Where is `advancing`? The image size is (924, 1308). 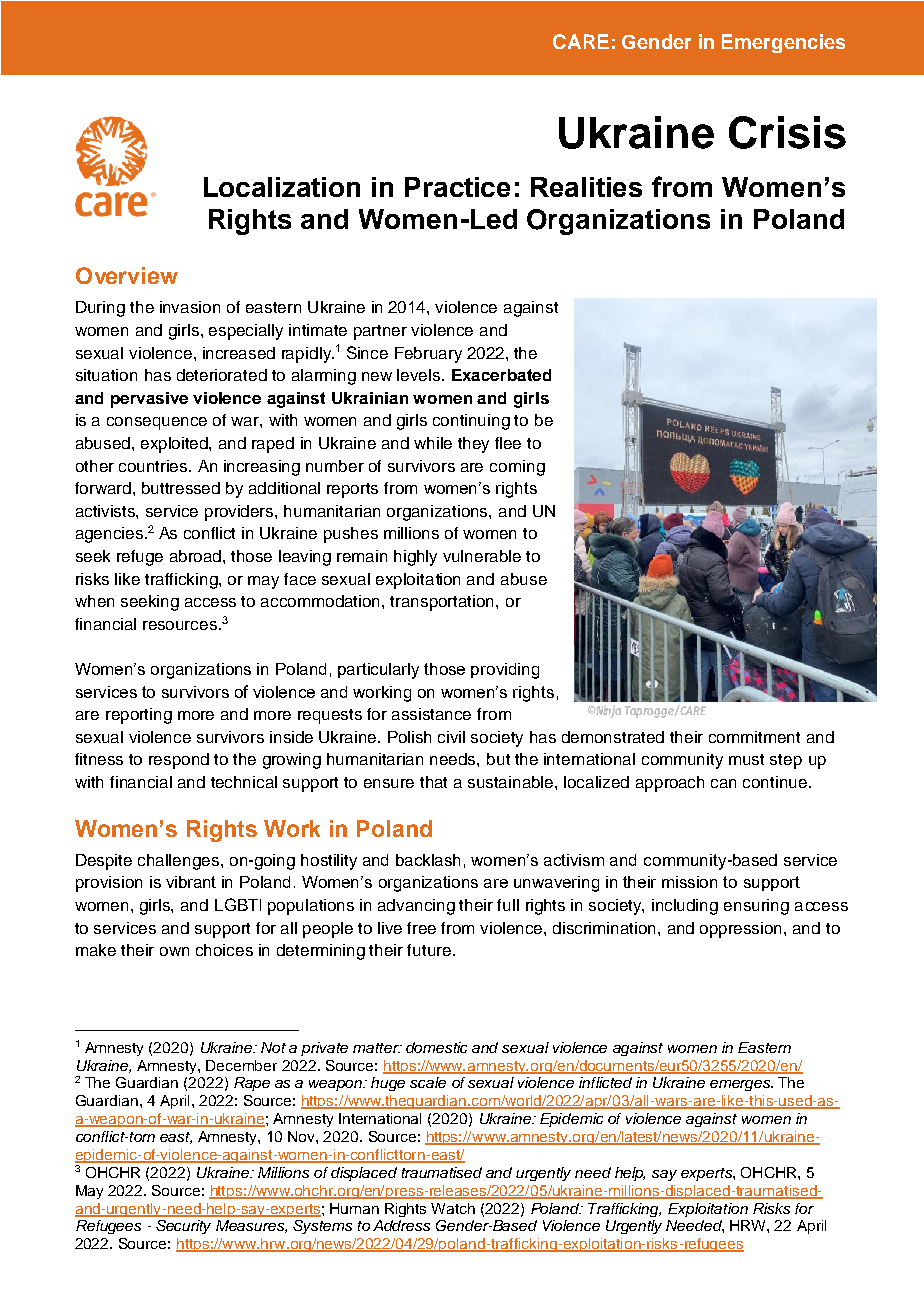
advancing is located at coordinates (416, 907).
